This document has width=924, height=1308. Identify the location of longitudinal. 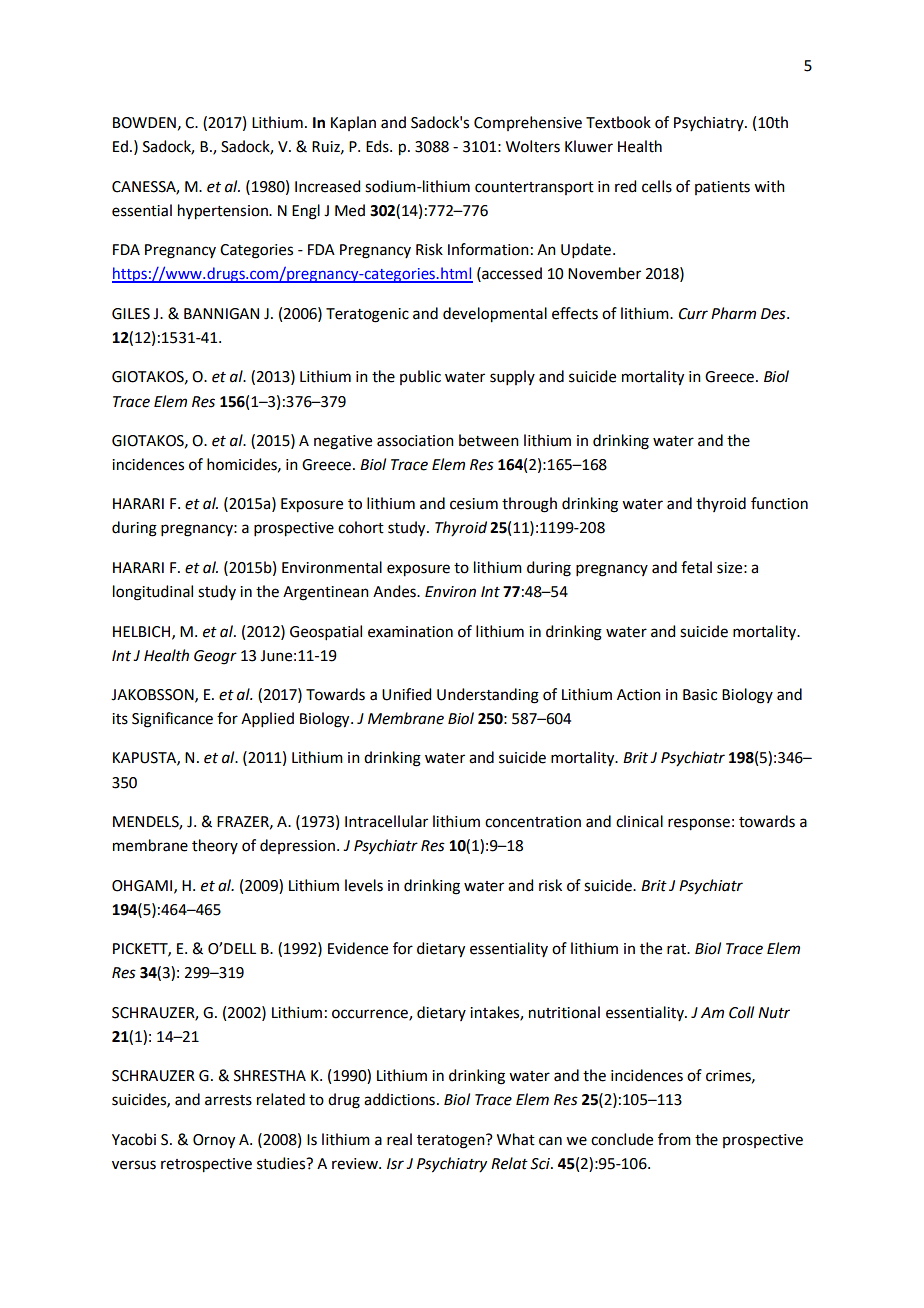
(153, 593).
